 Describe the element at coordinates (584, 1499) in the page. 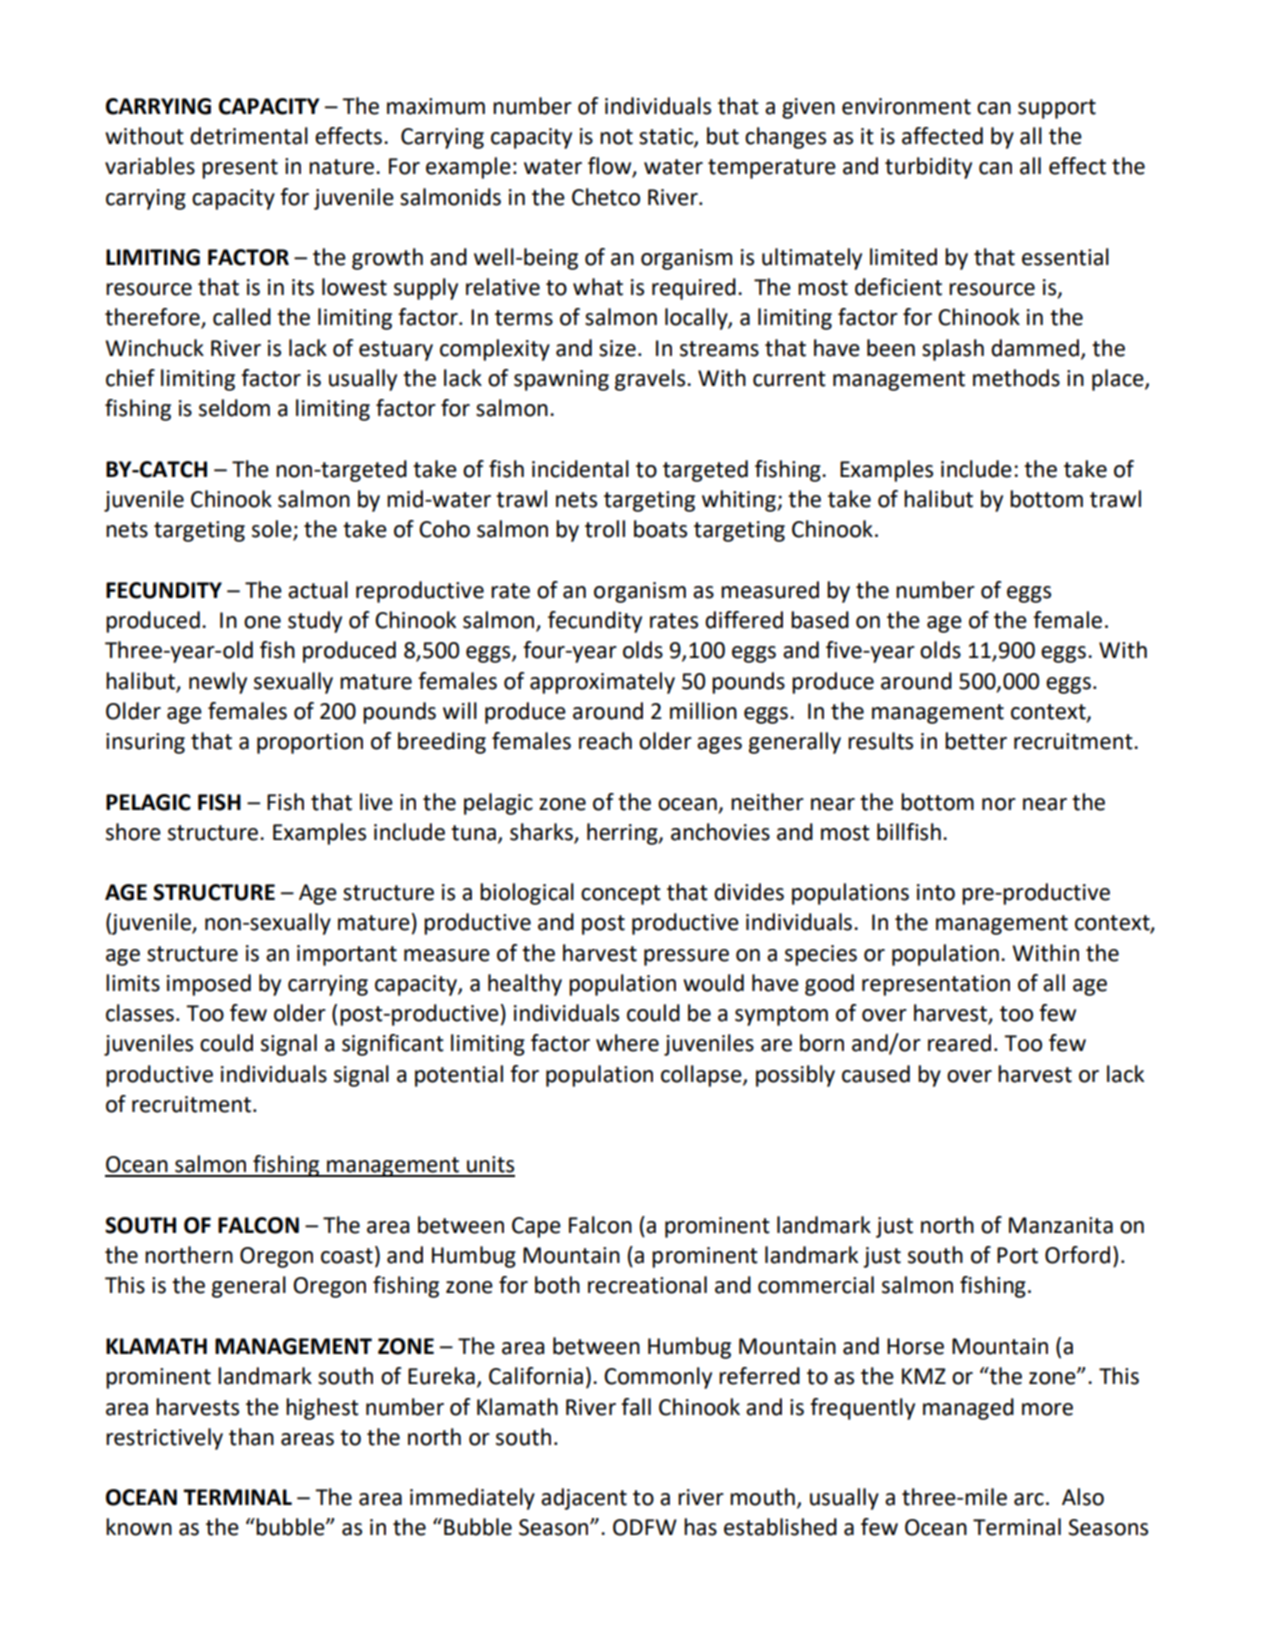

I see `adjacent` at that location.
